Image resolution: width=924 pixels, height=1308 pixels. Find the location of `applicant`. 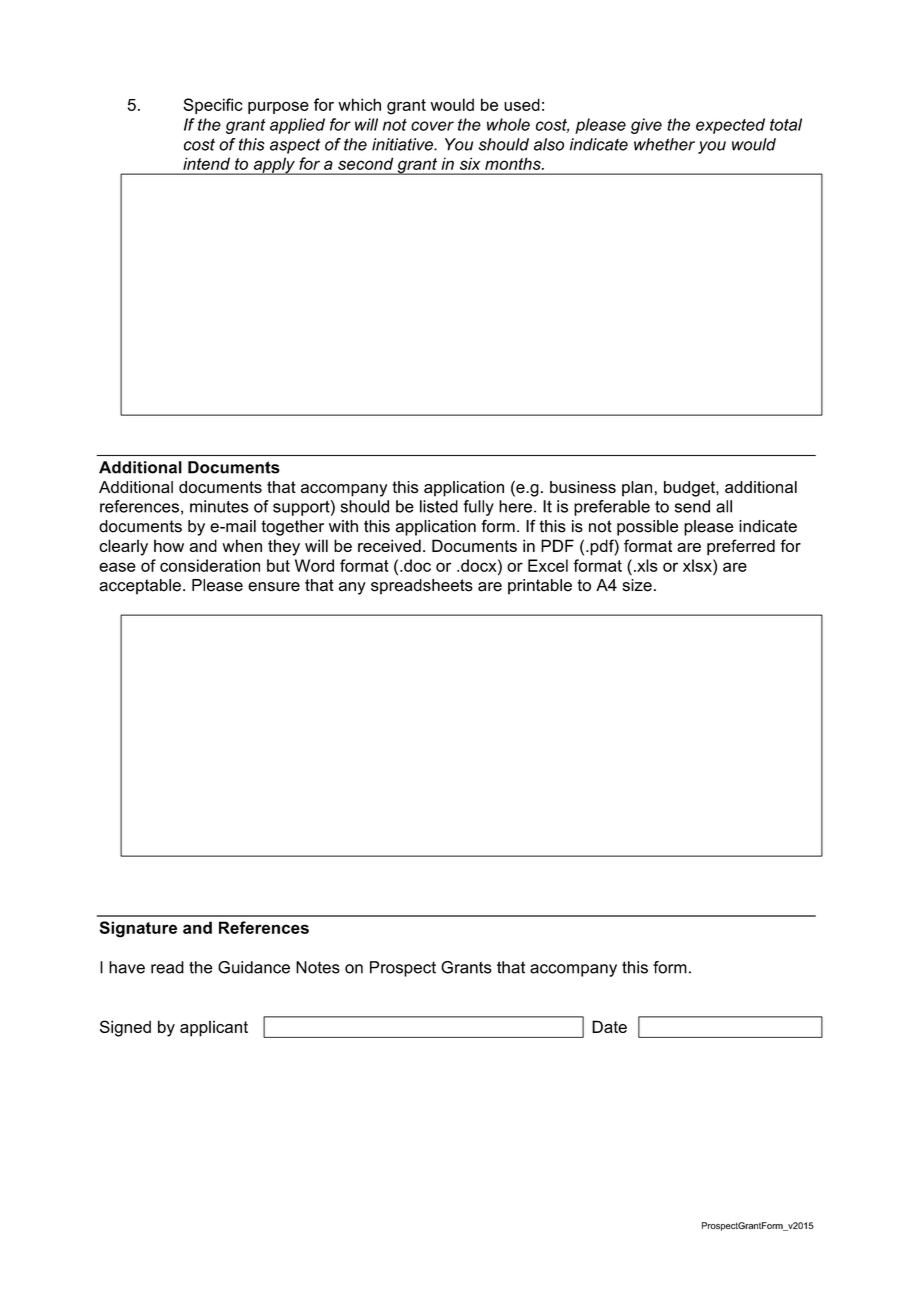

applicant is located at coordinates (214, 1028).
